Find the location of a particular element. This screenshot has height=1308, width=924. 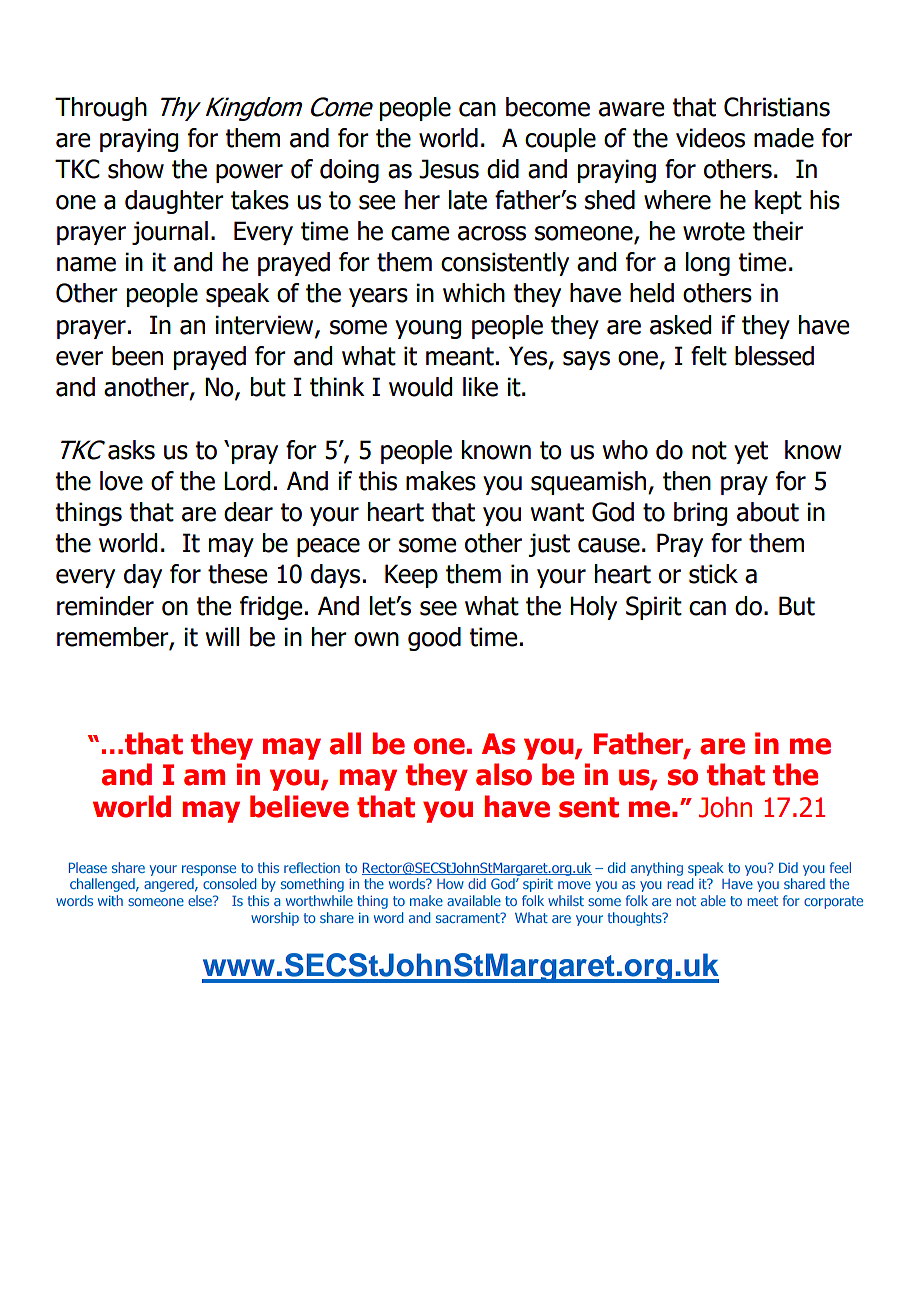

show is located at coordinates (136, 169).
